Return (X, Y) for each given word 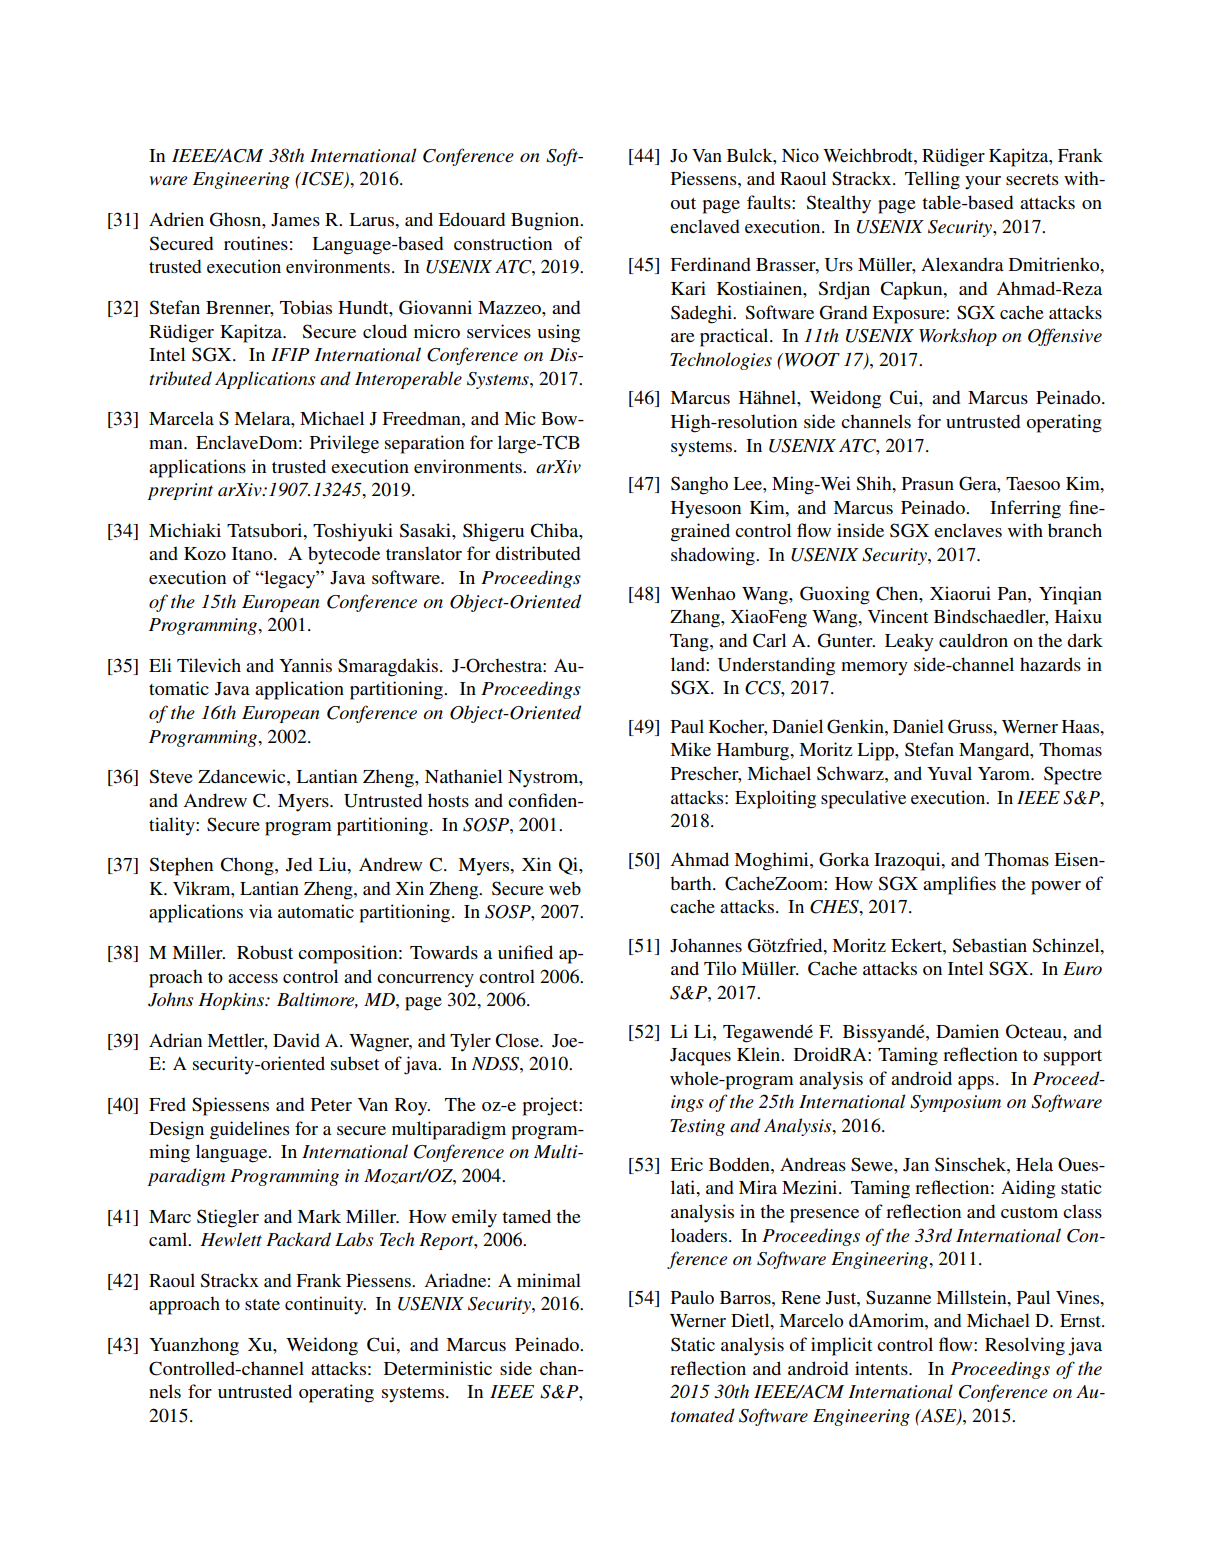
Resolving (1025, 1346)
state (262, 1304)
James (295, 220)
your (983, 182)
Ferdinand (710, 264)
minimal (549, 1280)
